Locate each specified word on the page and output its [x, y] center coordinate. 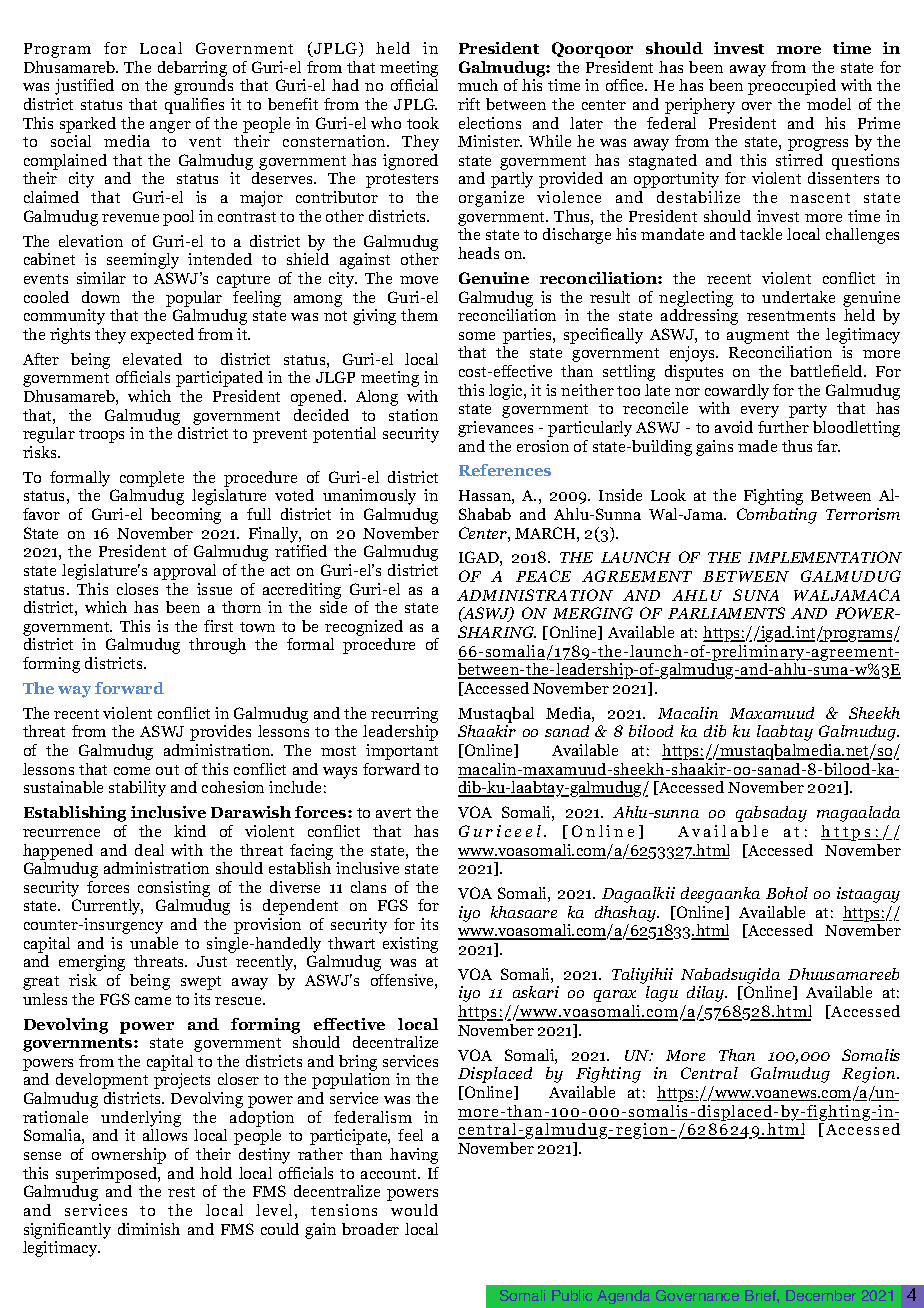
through [217, 646]
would [414, 1210]
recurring [404, 715]
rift [469, 104]
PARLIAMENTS [726, 613]
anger [170, 127]
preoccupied [792, 87]
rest [181, 1192]
